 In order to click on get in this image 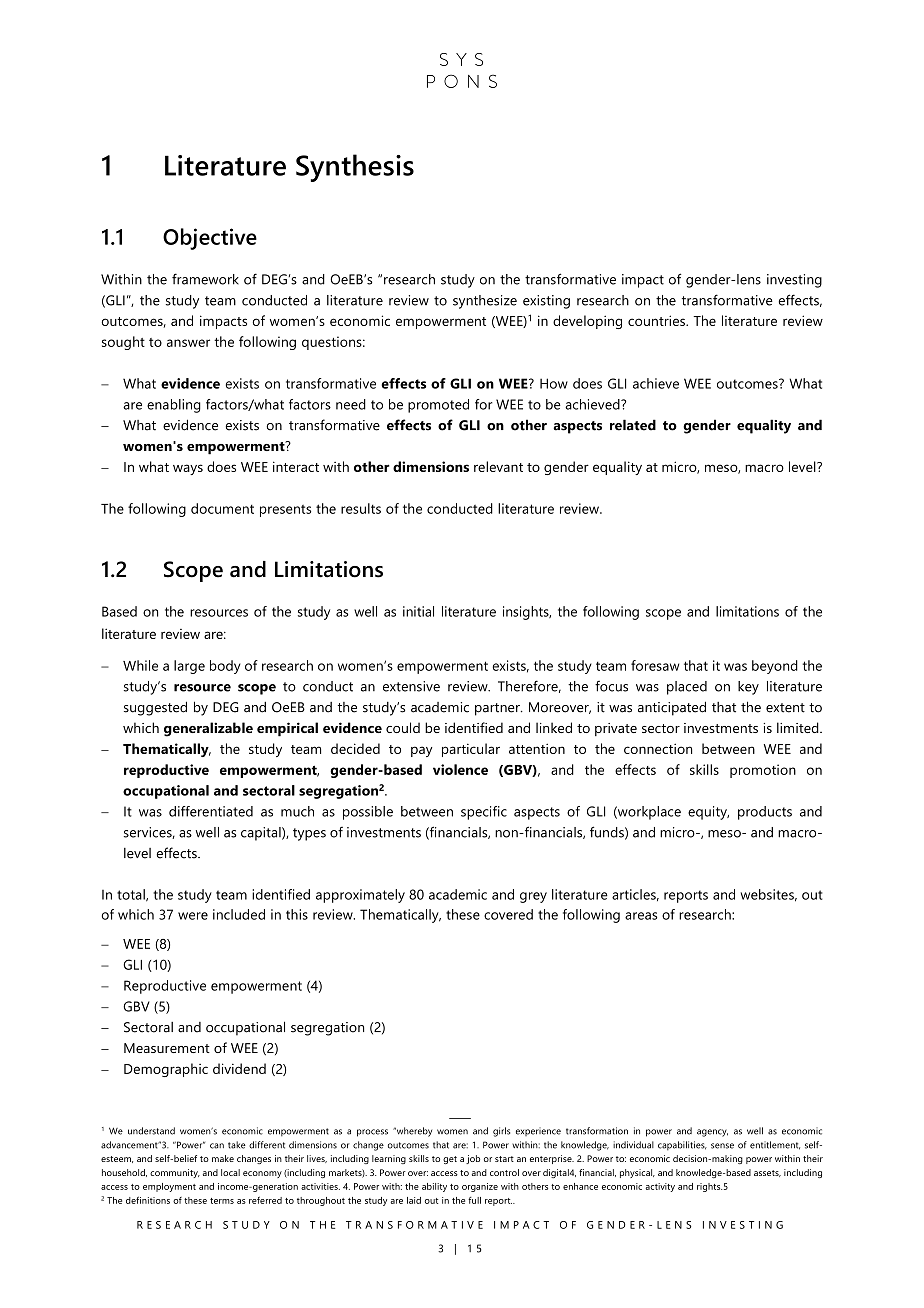, I will do `click(450, 1160)`.
